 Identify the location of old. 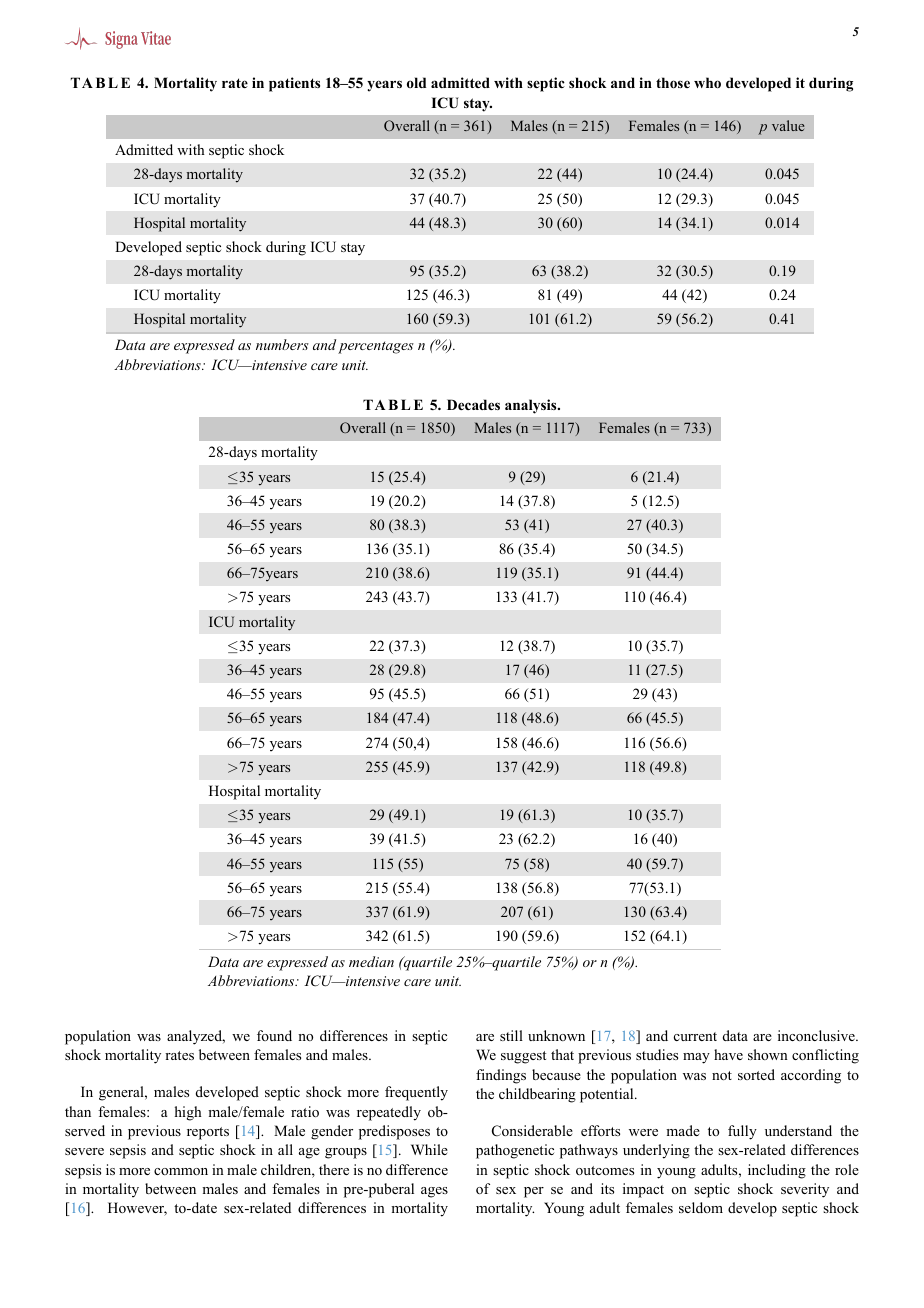
(416, 82).
